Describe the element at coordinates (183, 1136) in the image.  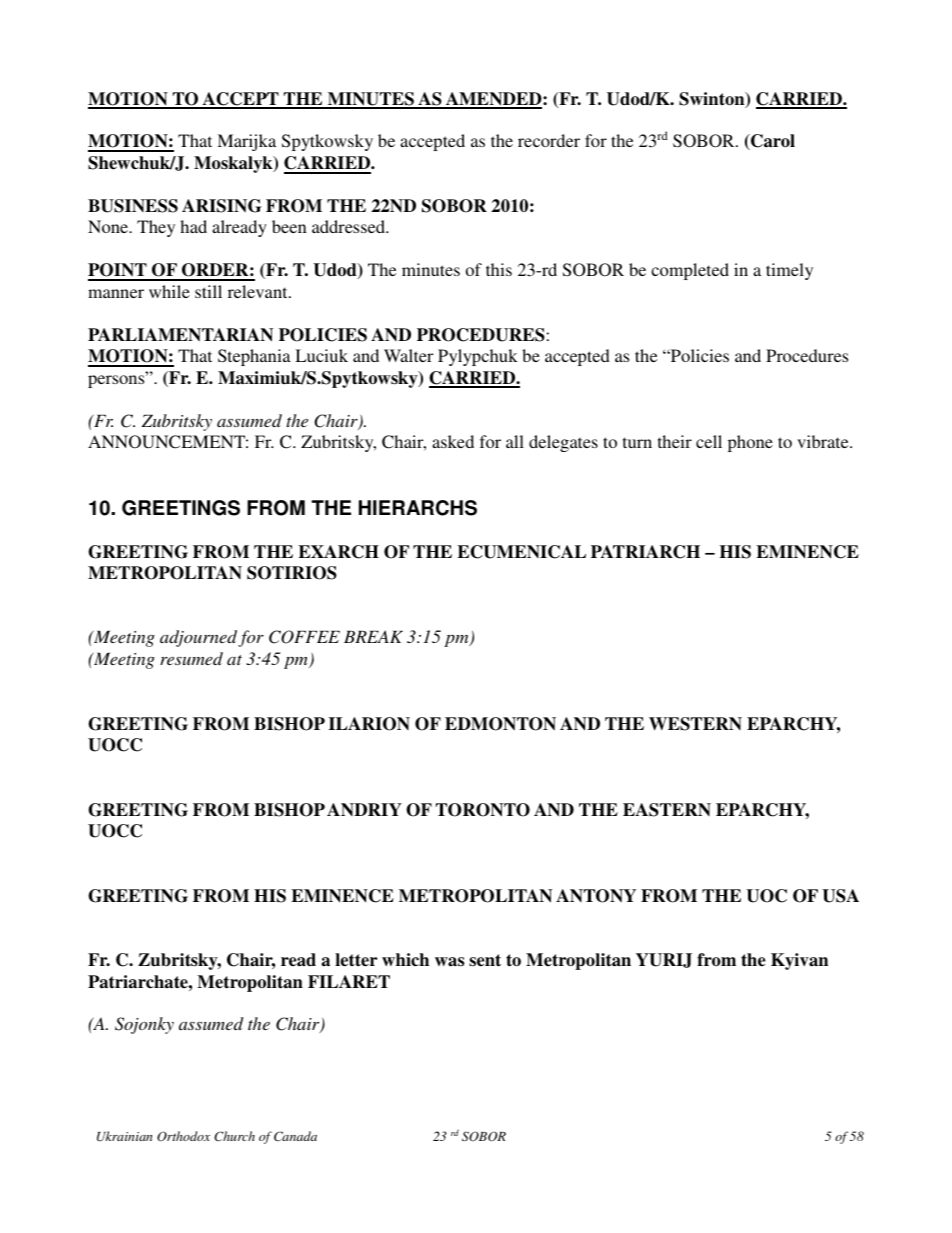
I see `Orthodox` at that location.
